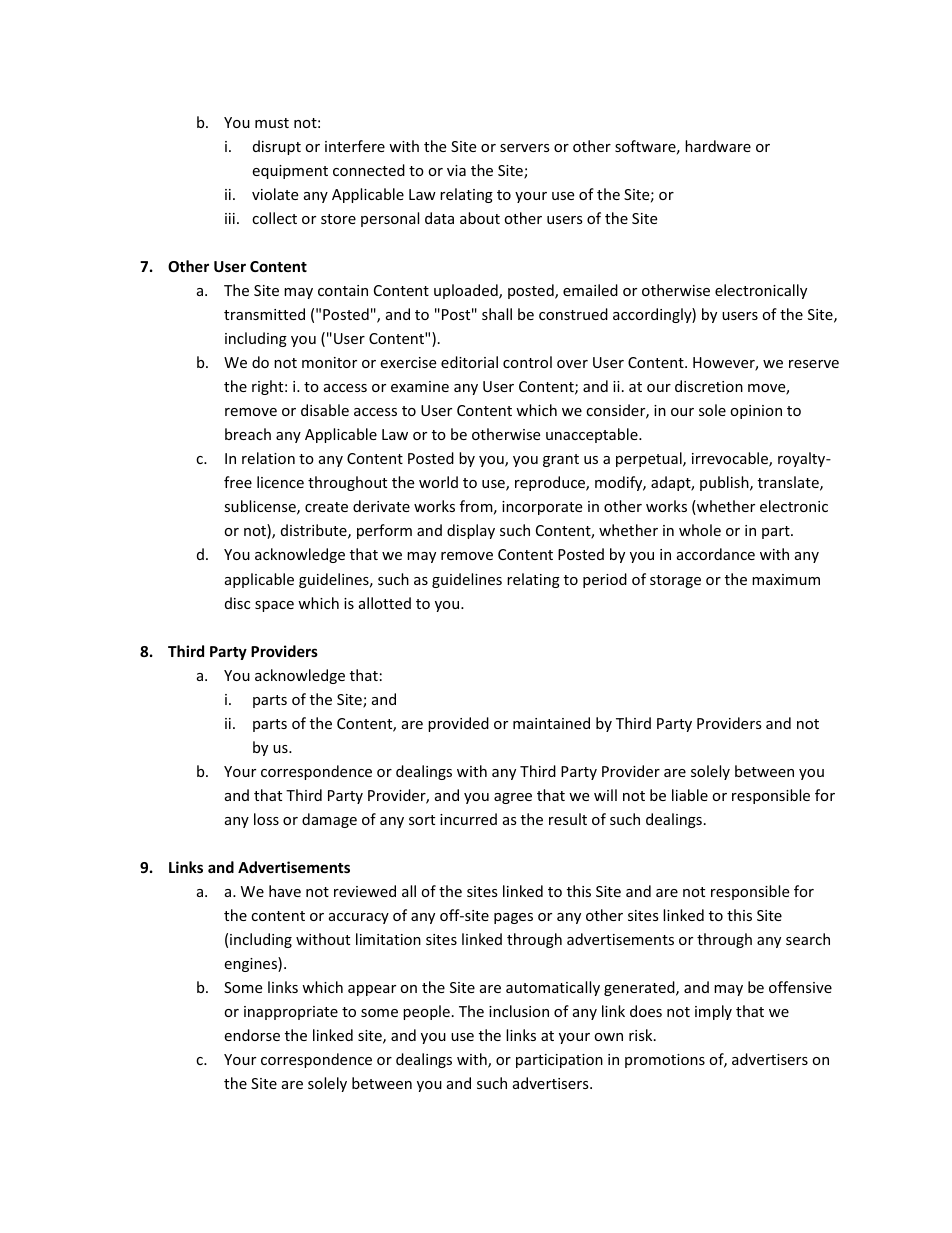  Describe the element at coordinates (274, 606) in the page. I see `space` at that location.
